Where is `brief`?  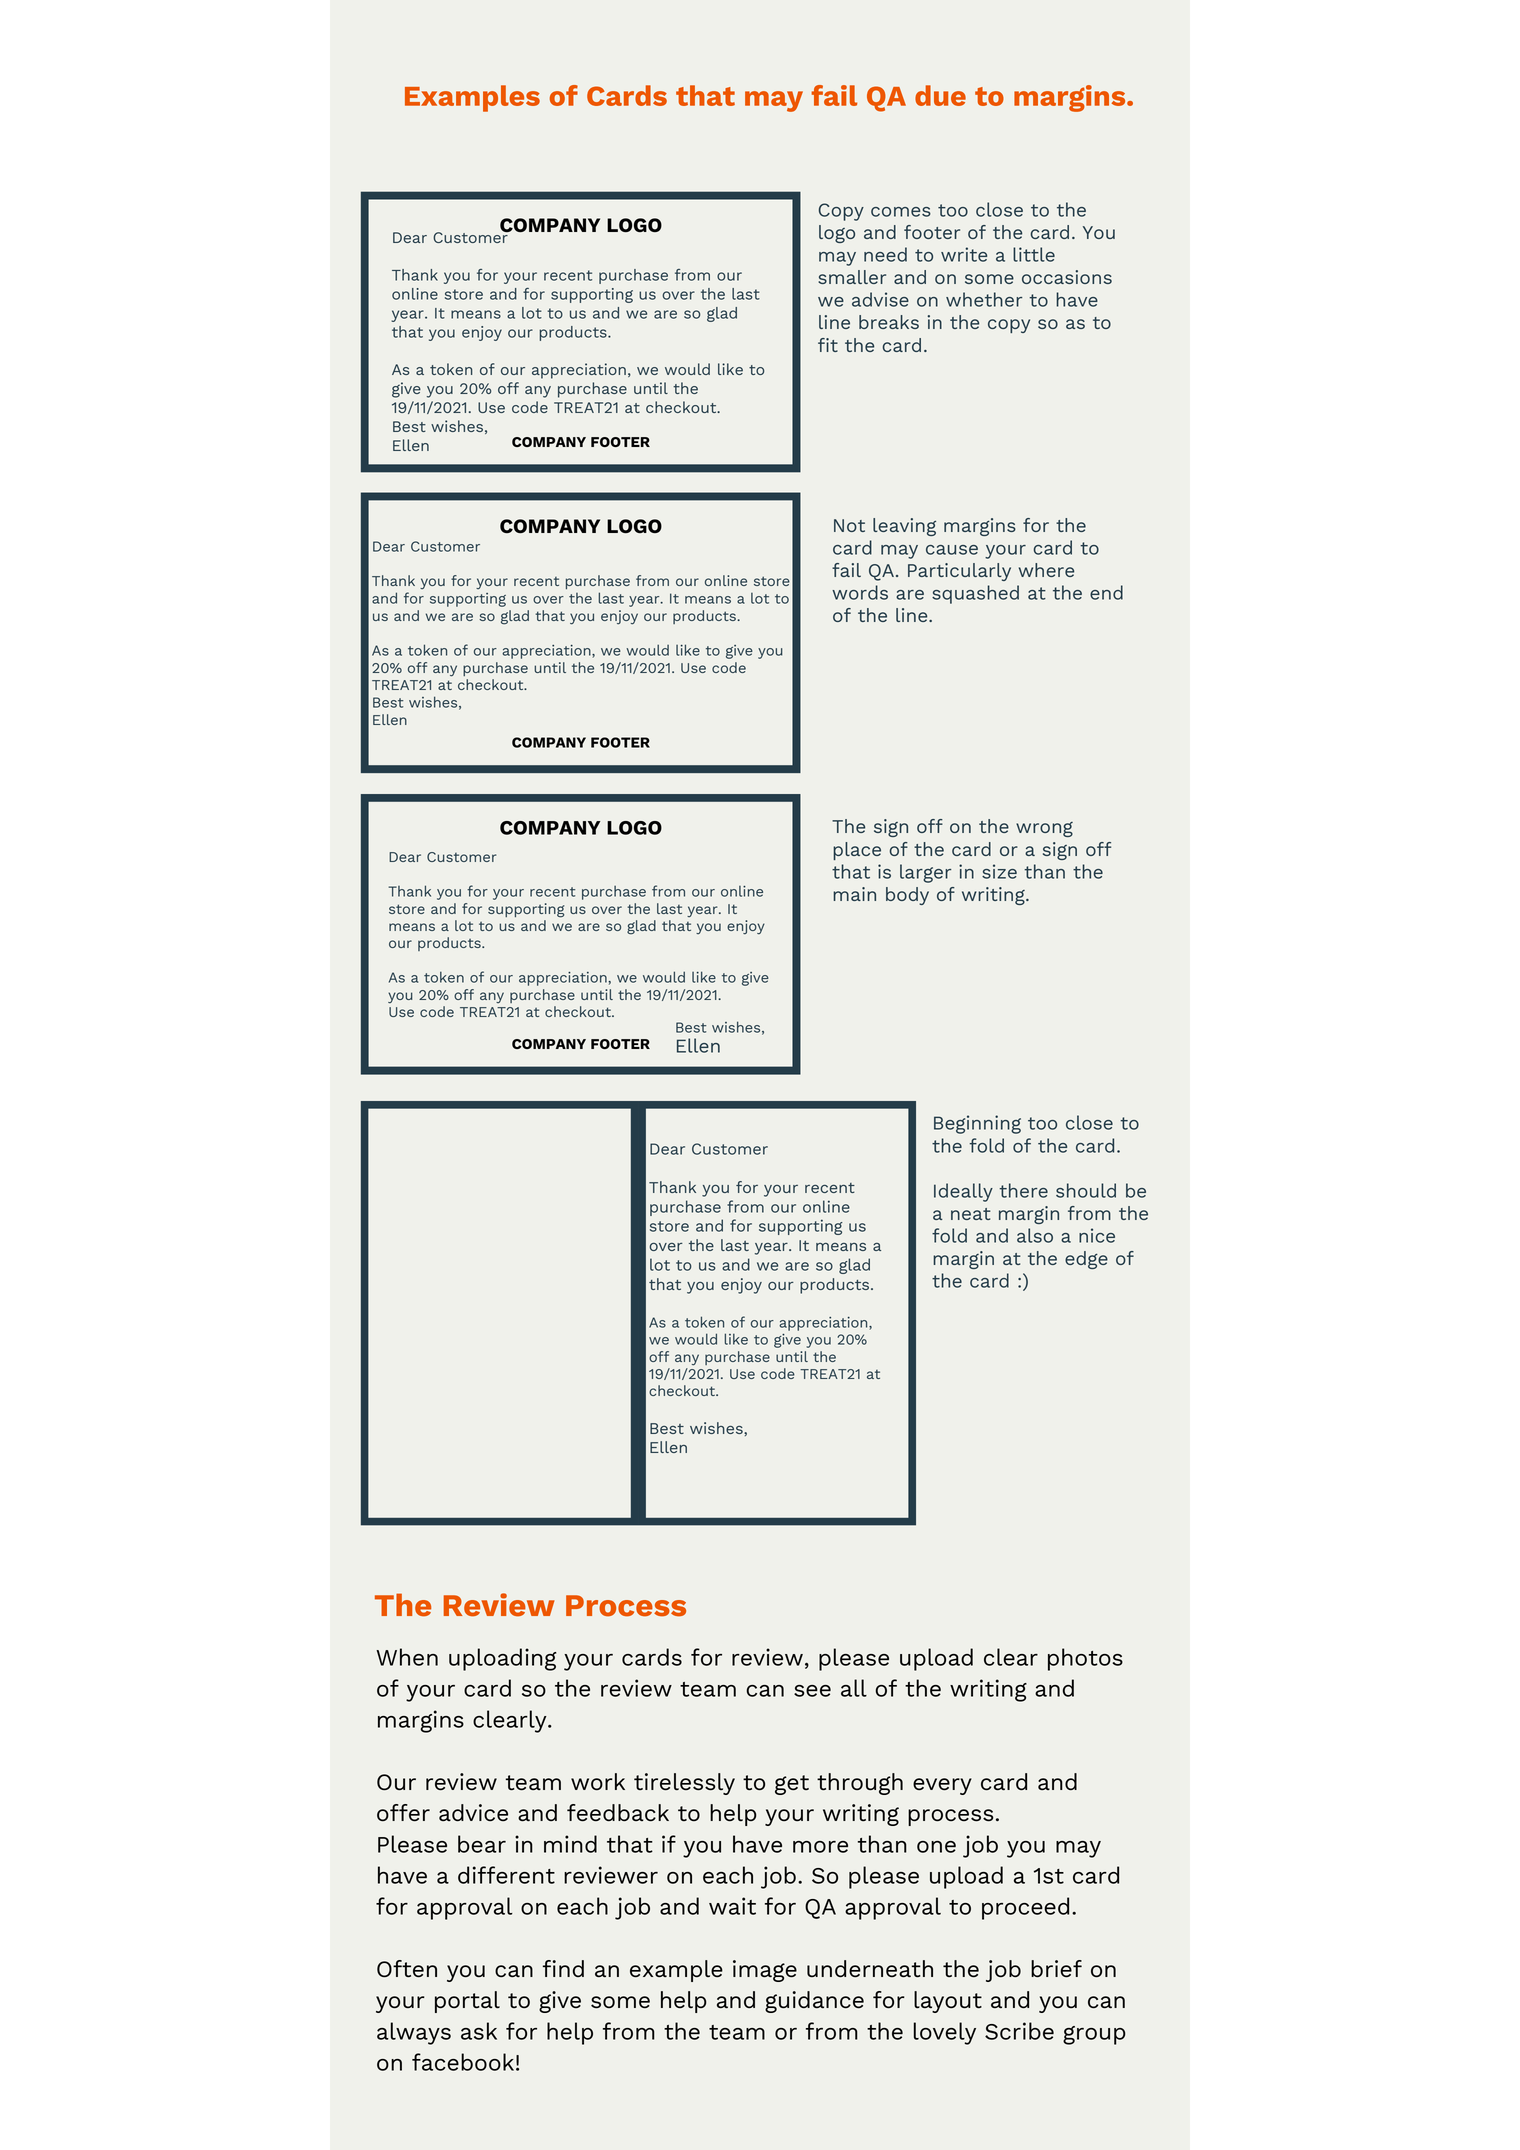
brief is located at coordinates (1056, 1969).
